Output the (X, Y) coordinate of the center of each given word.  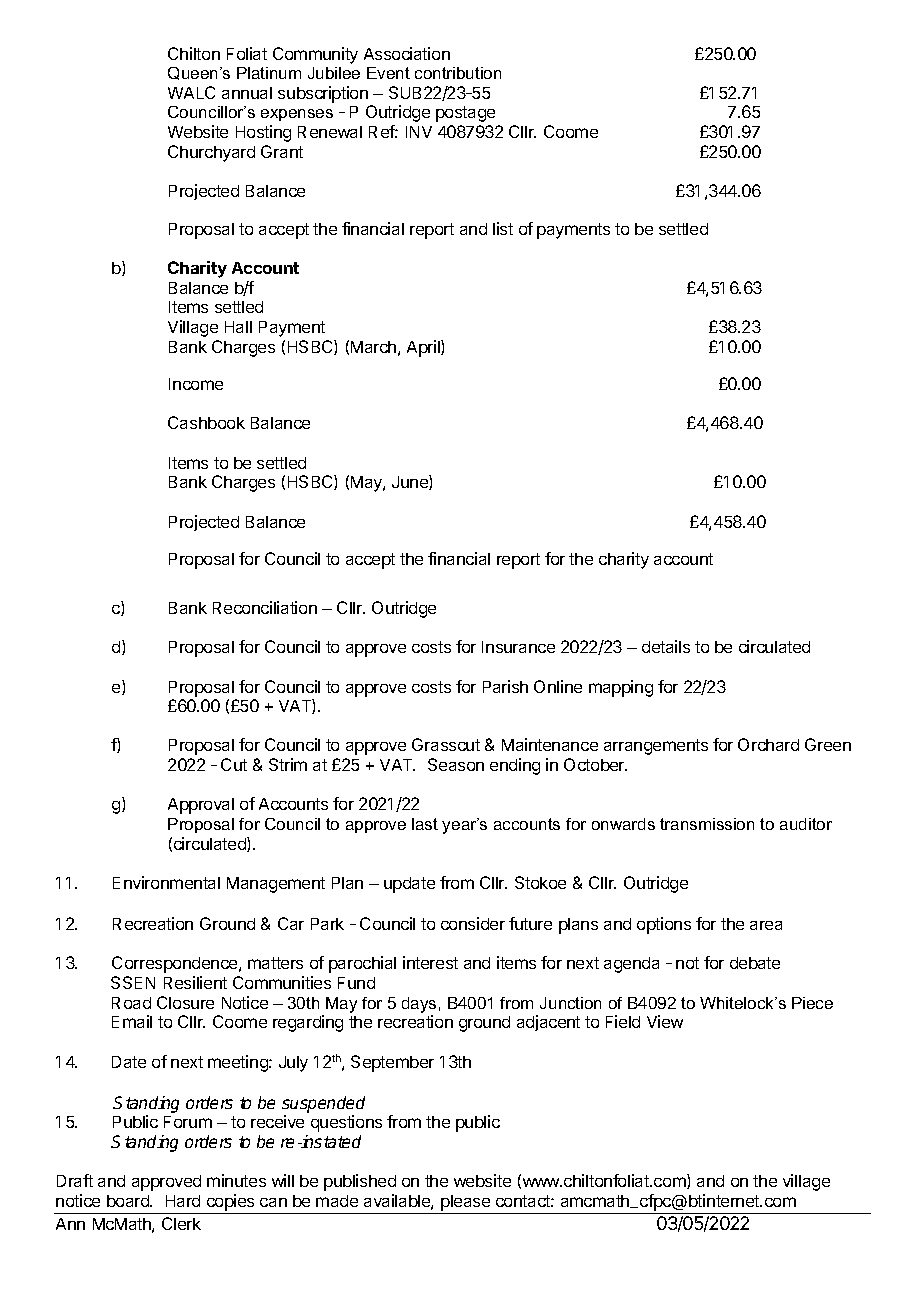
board (129, 1201)
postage (465, 114)
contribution (458, 73)
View (665, 1021)
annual (247, 93)
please (465, 1203)
